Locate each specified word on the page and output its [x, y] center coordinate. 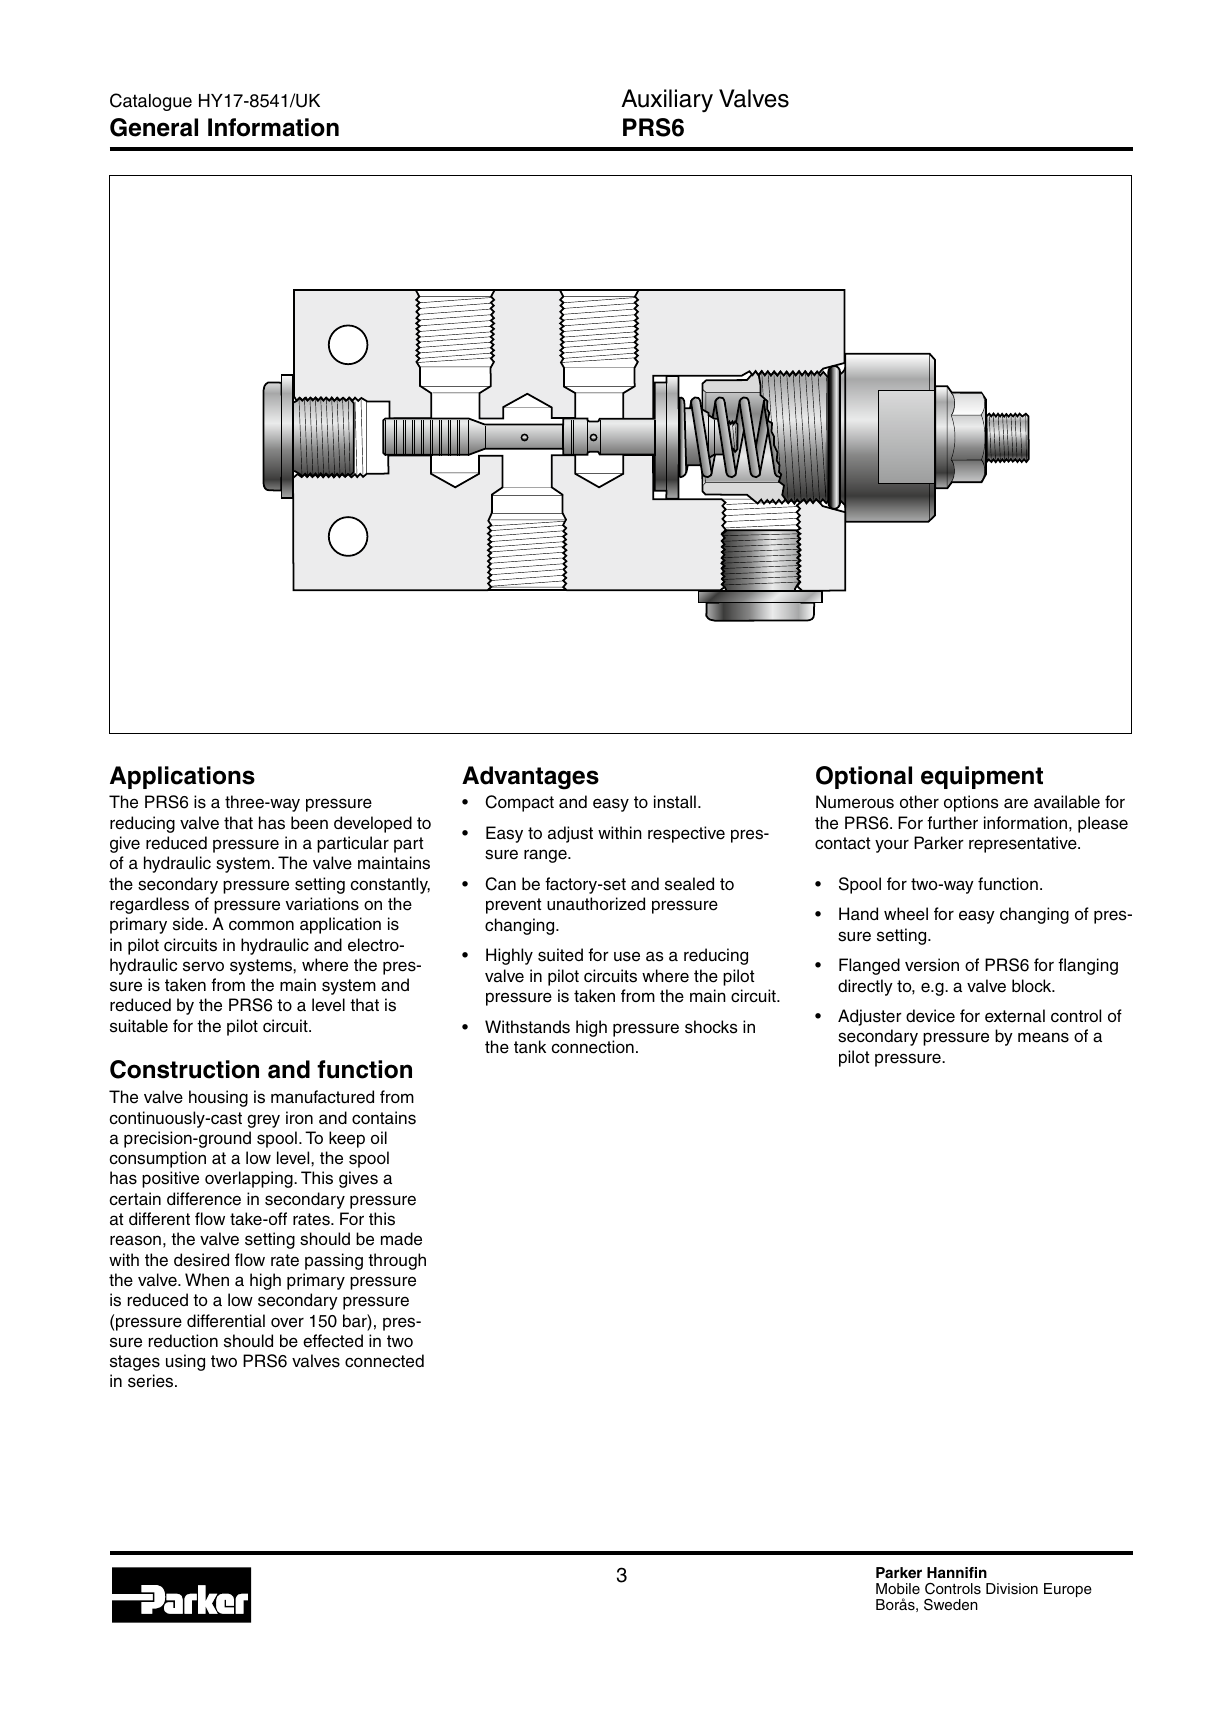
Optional [864, 777]
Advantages [530, 778]
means [1043, 1037]
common [261, 925]
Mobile [898, 1588]
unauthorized [596, 904]
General [154, 127]
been [309, 823]
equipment [982, 777]
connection [592, 1047]
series [152, 1381]
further [952, 823]
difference [204, 1199]
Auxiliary [667, 100]
